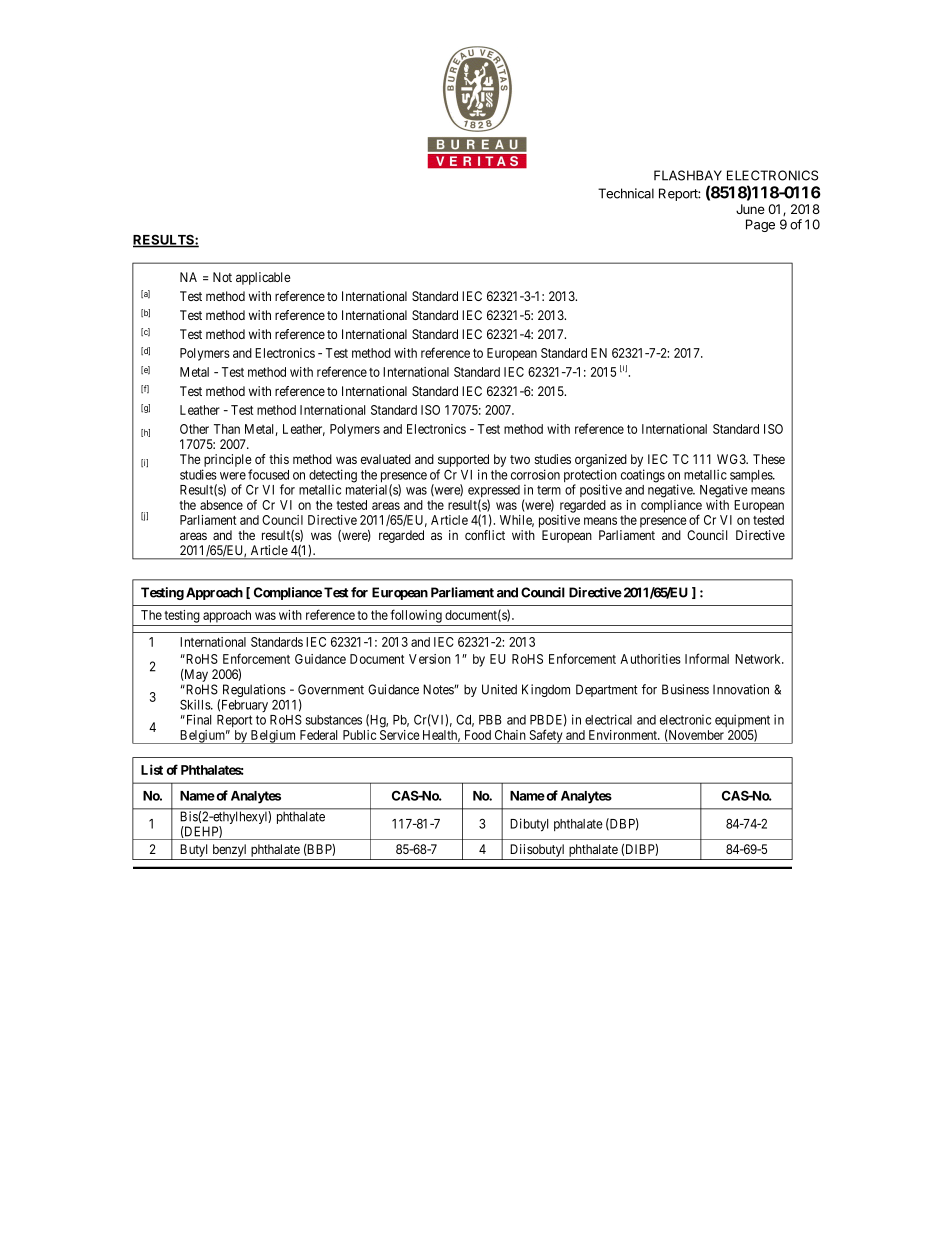  I want to click on Notes, so click(439, 689).
